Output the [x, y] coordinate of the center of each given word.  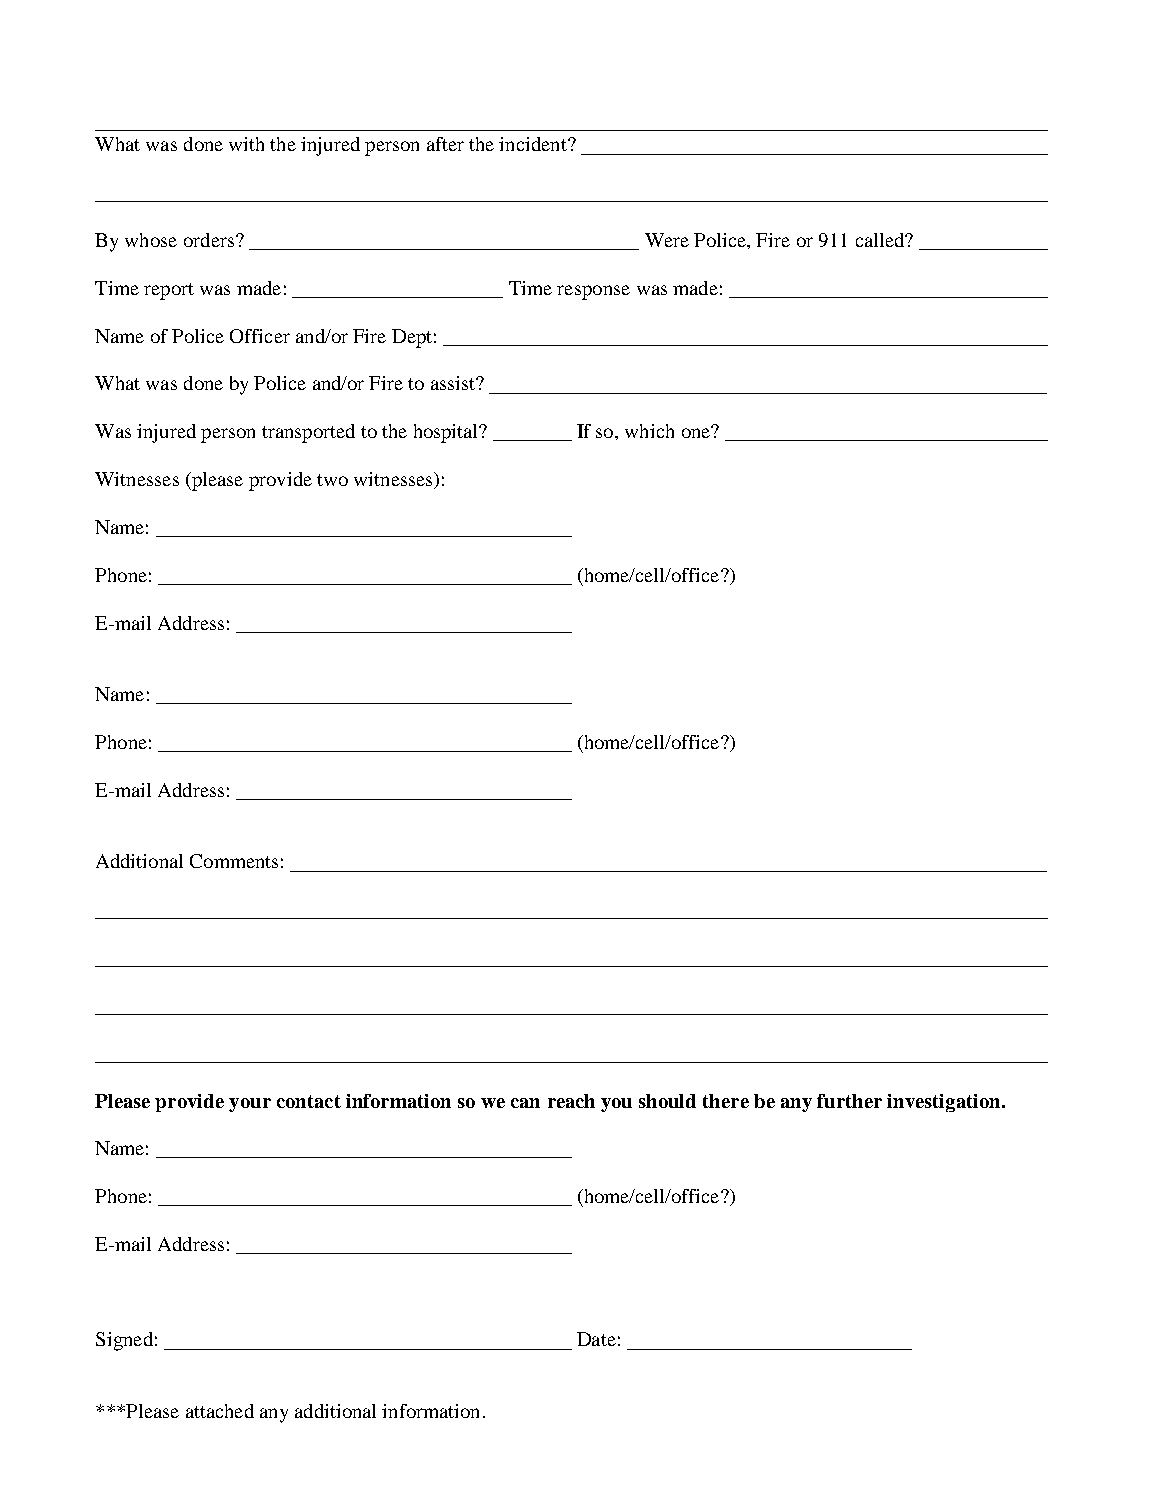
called [881, 240]
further [849, 1101]
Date [596, 1339]
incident [534, 144]
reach [571, 1101]
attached [220, 1411]
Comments [234, 861]
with [246, 144]
